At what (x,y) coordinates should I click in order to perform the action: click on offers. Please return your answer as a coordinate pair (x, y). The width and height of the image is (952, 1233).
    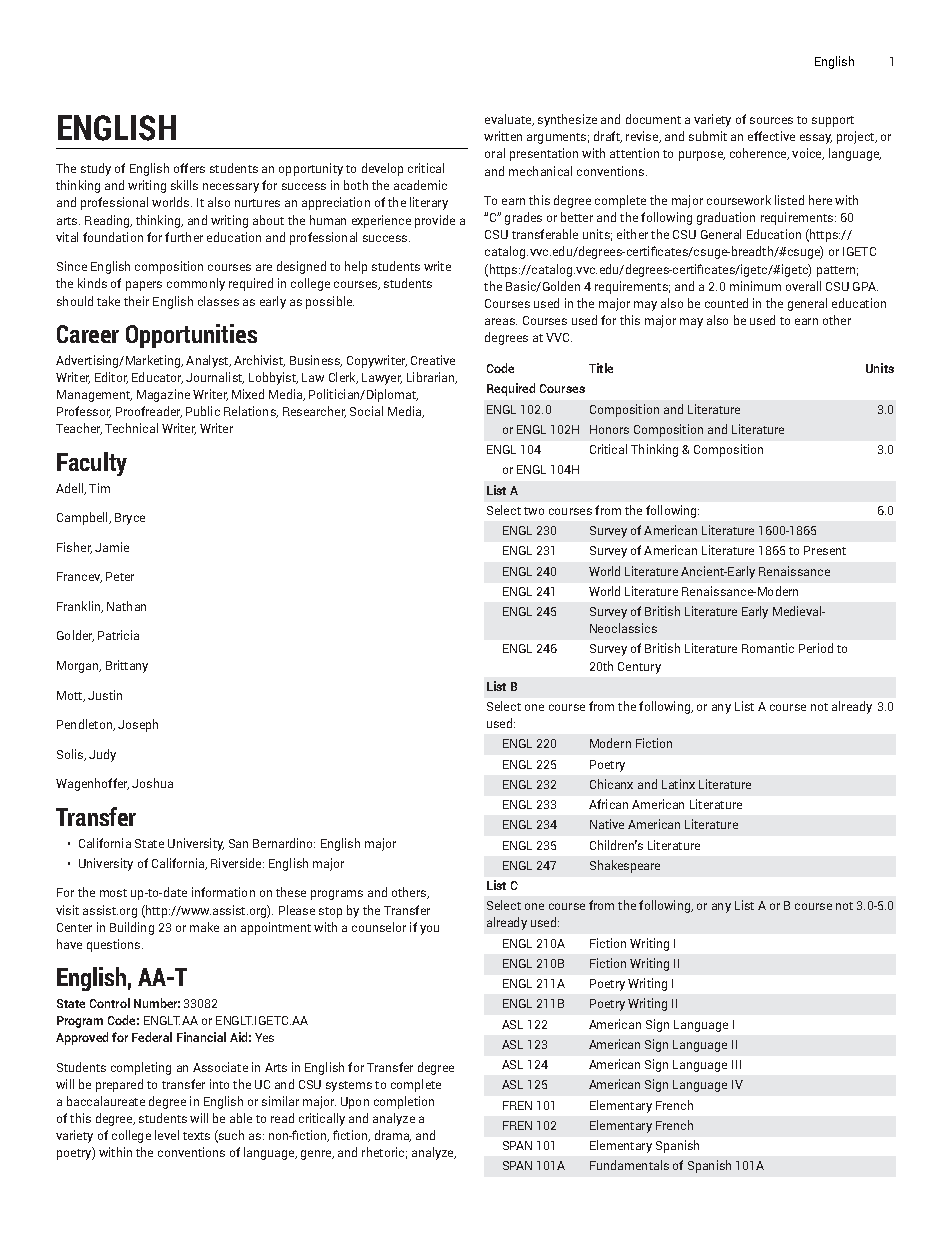
    Looking at the image, I should click on (189, 168).
